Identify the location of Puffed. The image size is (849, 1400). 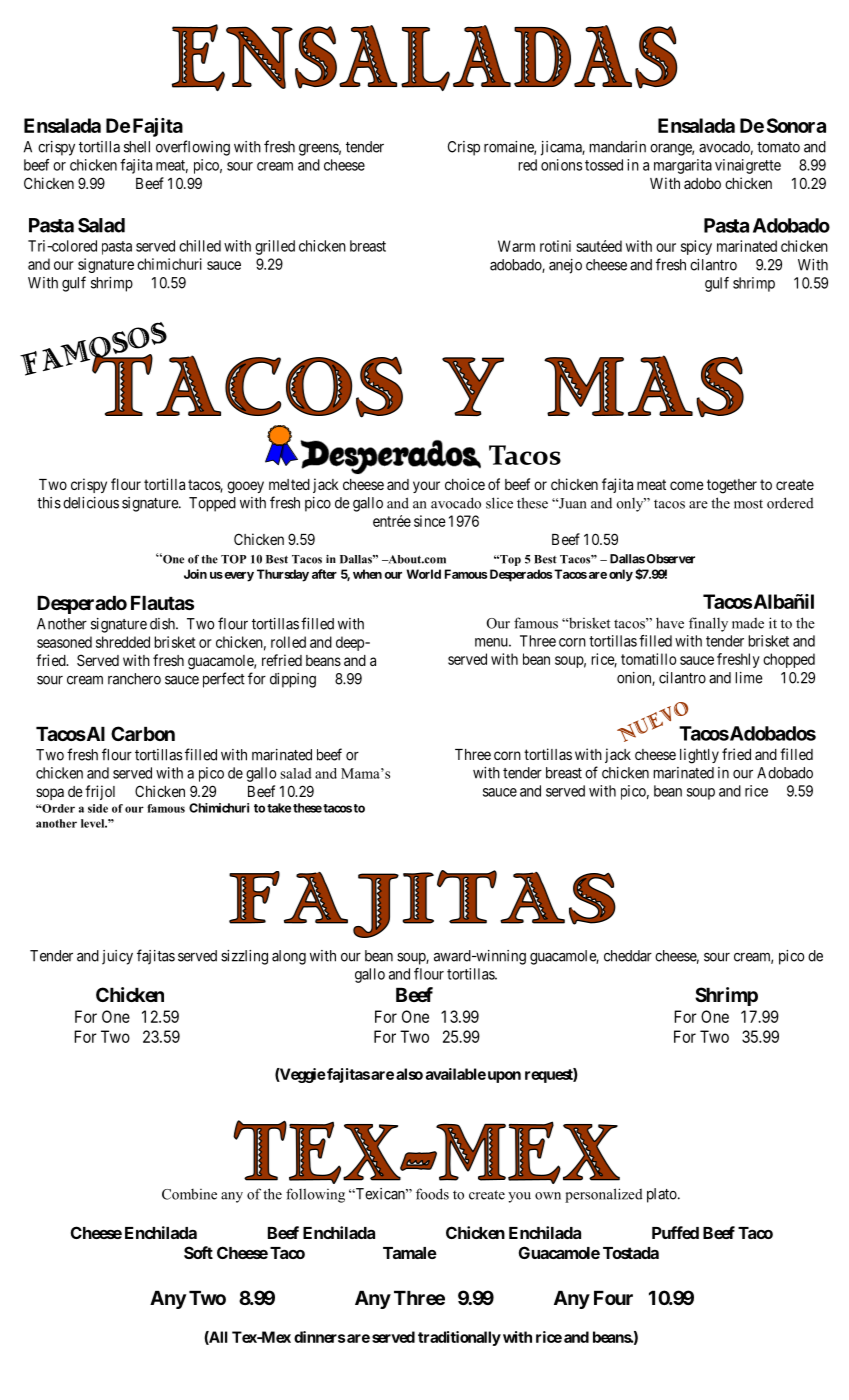
(675, 1232).
